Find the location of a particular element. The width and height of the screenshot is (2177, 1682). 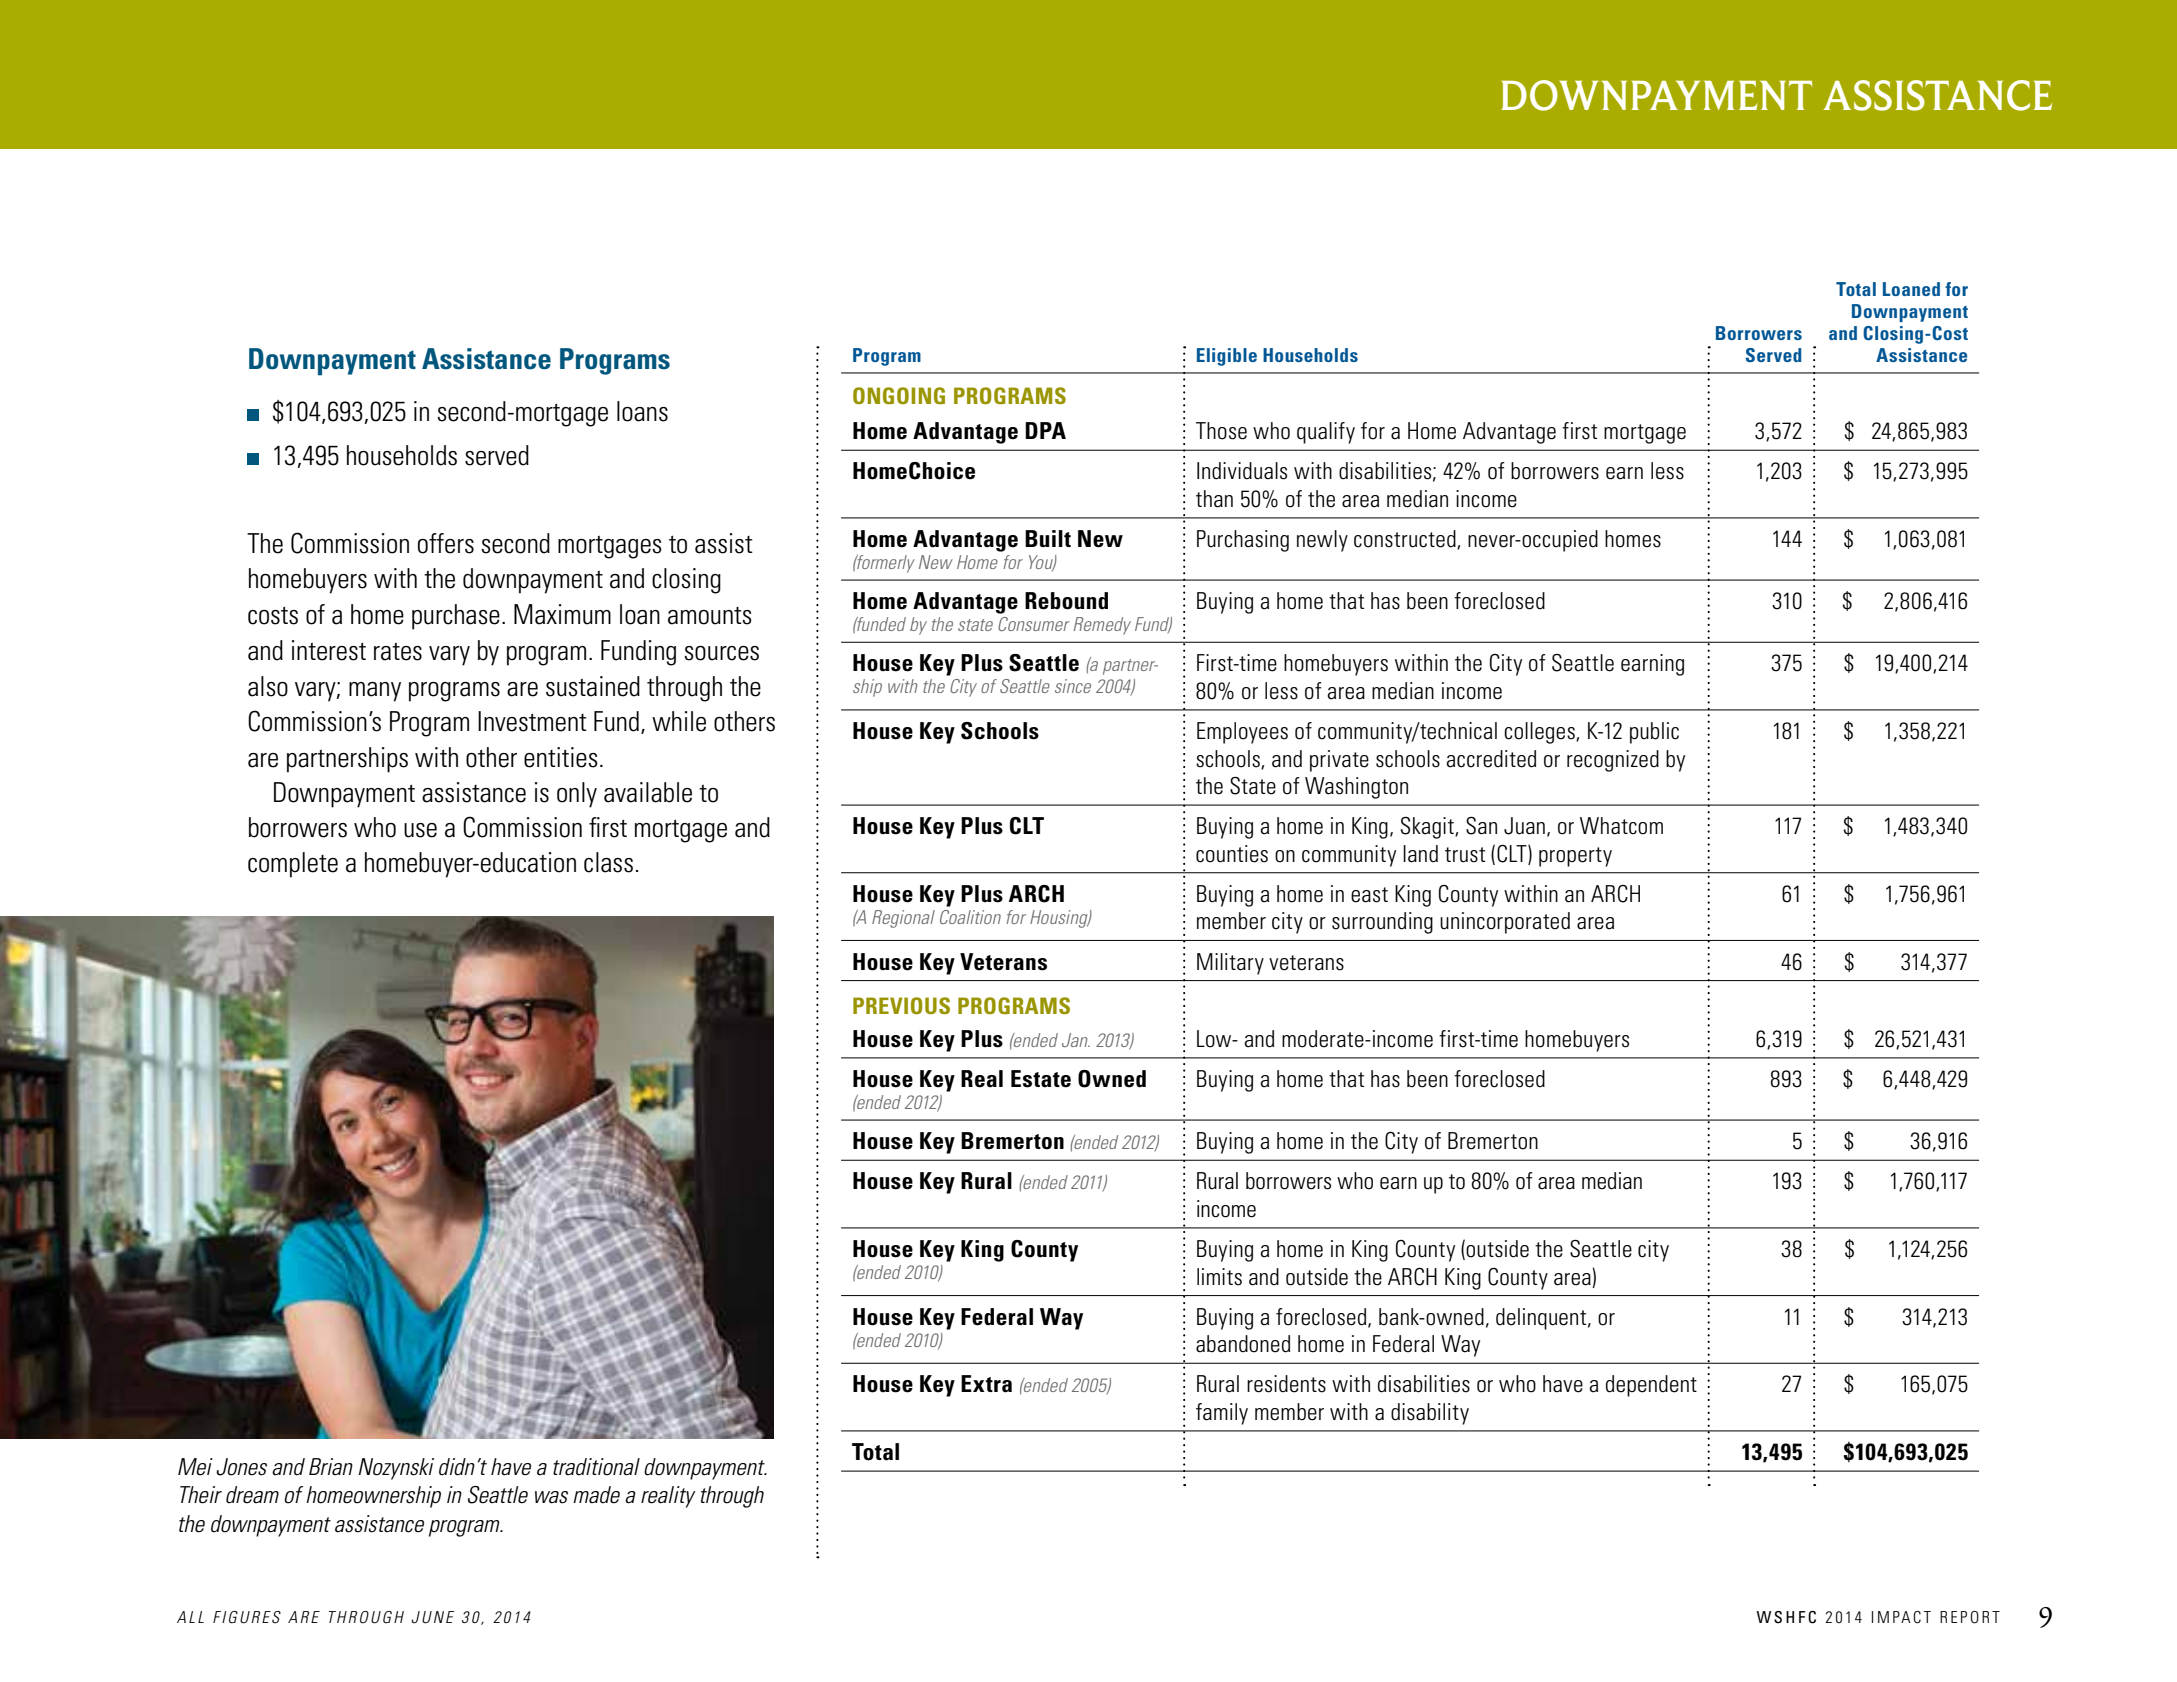

PREVIOUS is located at coordinates (901, 1005).
